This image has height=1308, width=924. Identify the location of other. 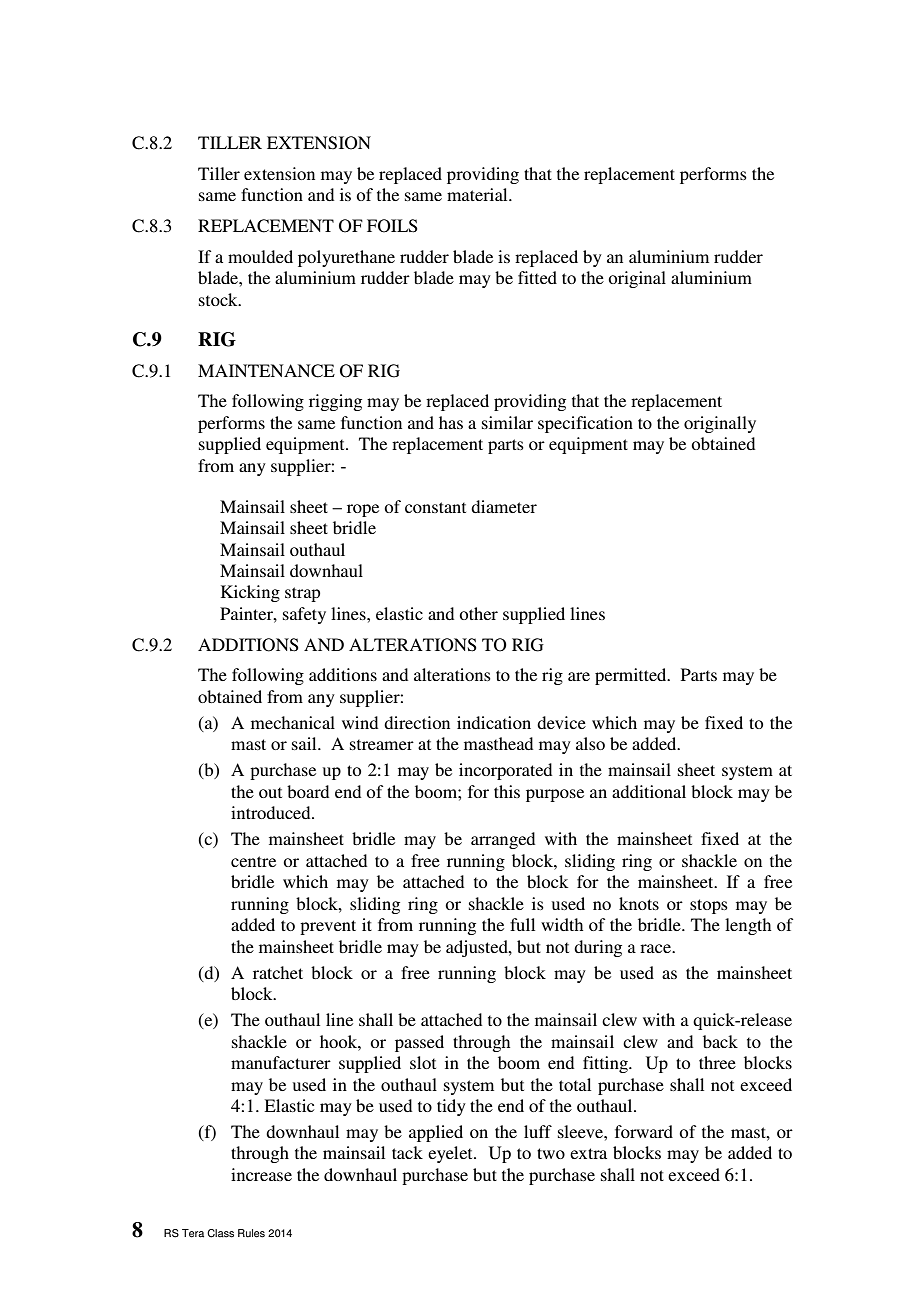
(478, 613).
